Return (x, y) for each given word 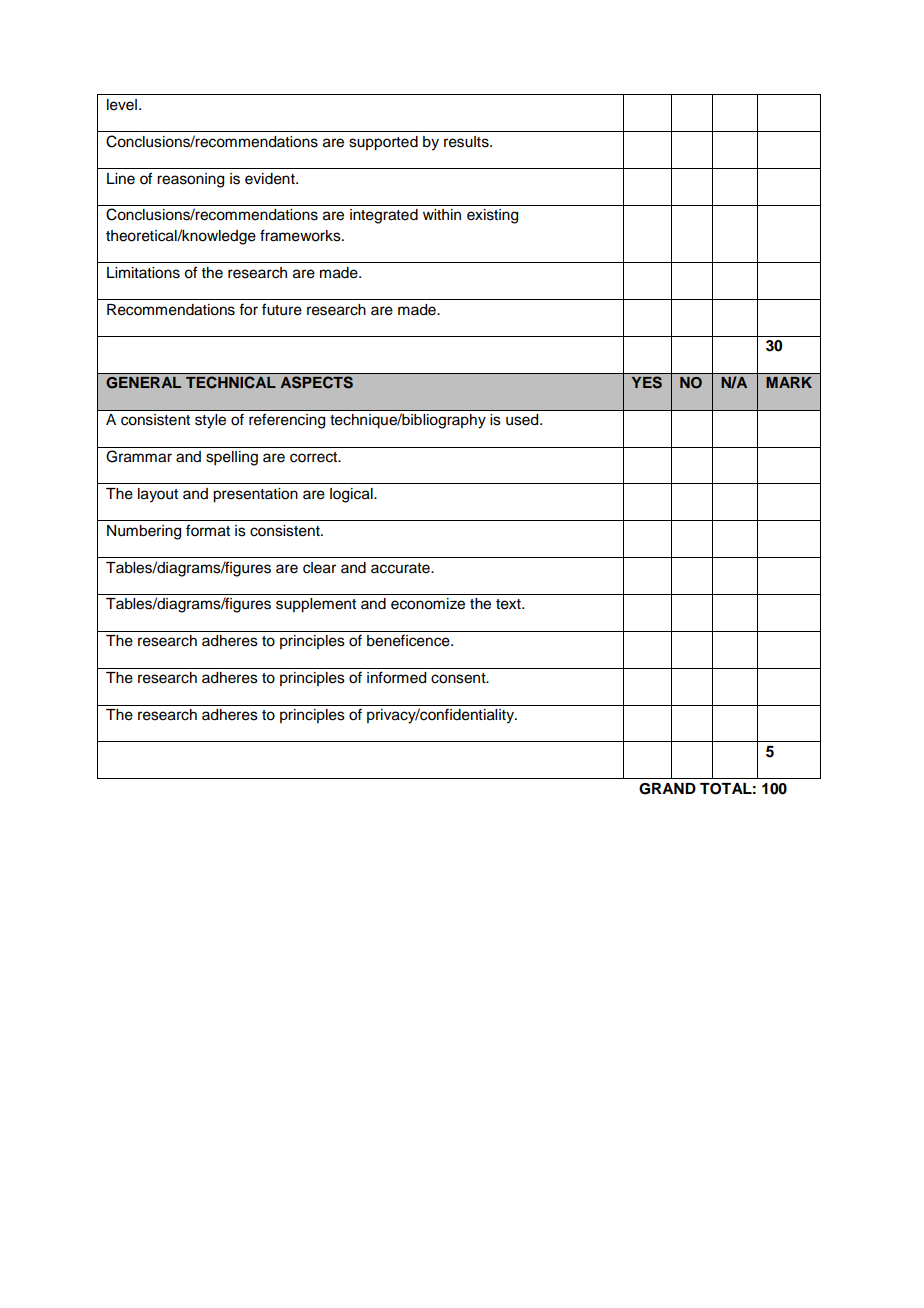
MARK (789, 382)
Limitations (143, 273)
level (122, 105)
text (509, 604)
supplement (316, 605)
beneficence (409, 640)
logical (352, 495)
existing (492, 216)
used (523, 420)
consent (459, 678)
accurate (401, 568)
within (442, 214)
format (208, 530)
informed (396, 677)
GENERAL (143, 383)
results (467, 142)
